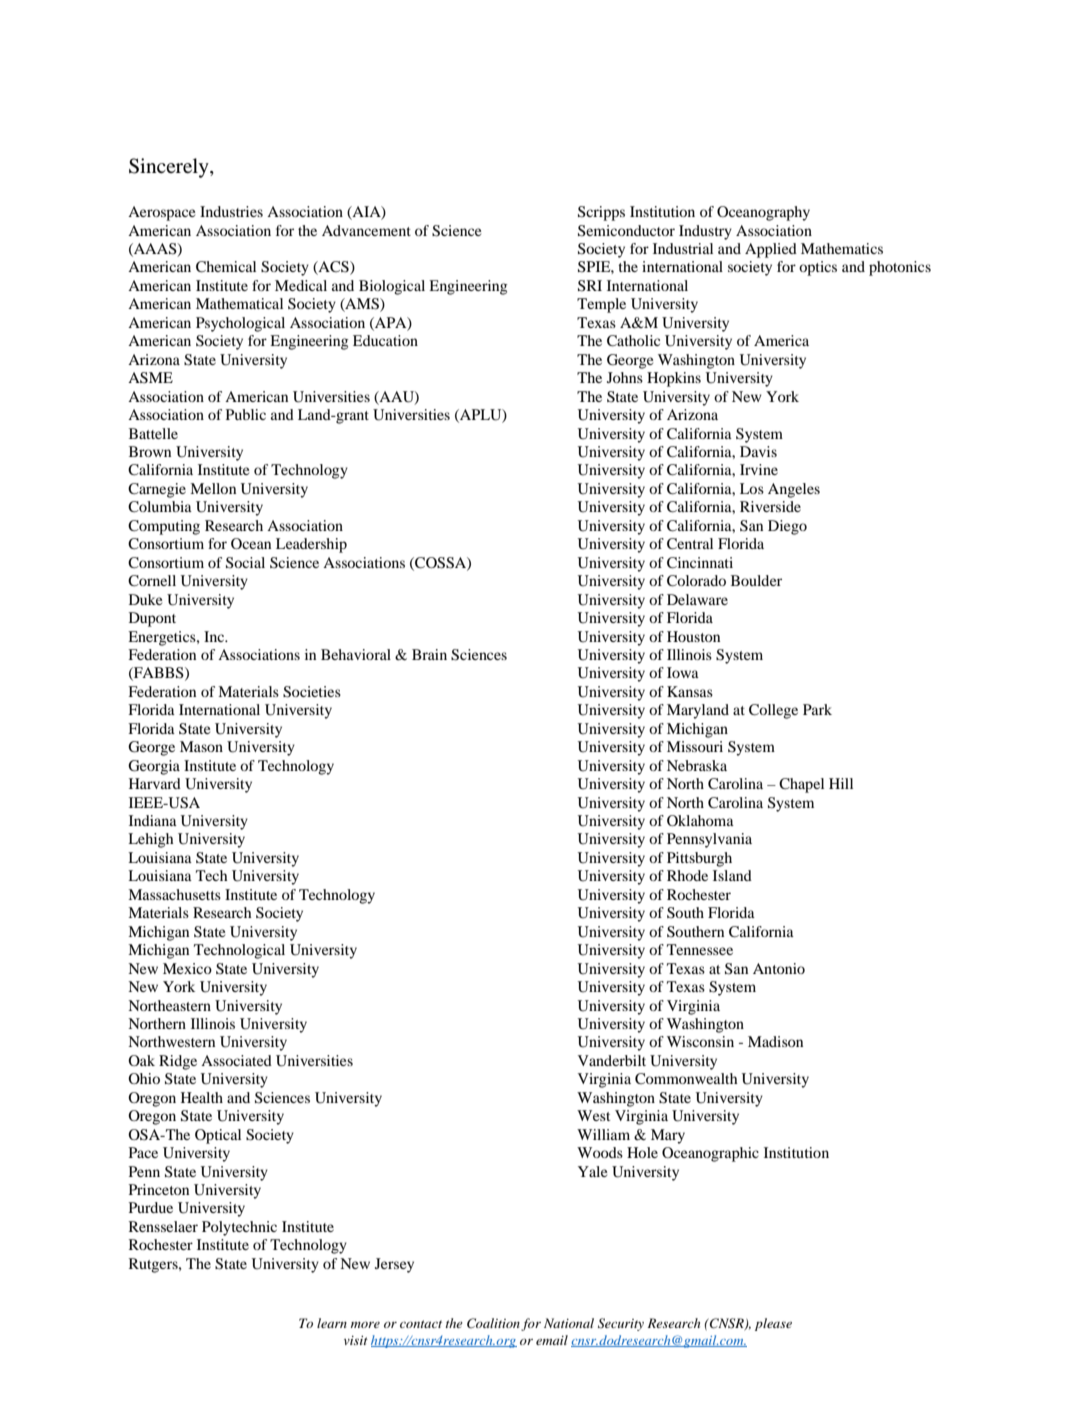  Describe the element at coordinates (332, 1323) in the screenshot. I see `learn` at that location.
